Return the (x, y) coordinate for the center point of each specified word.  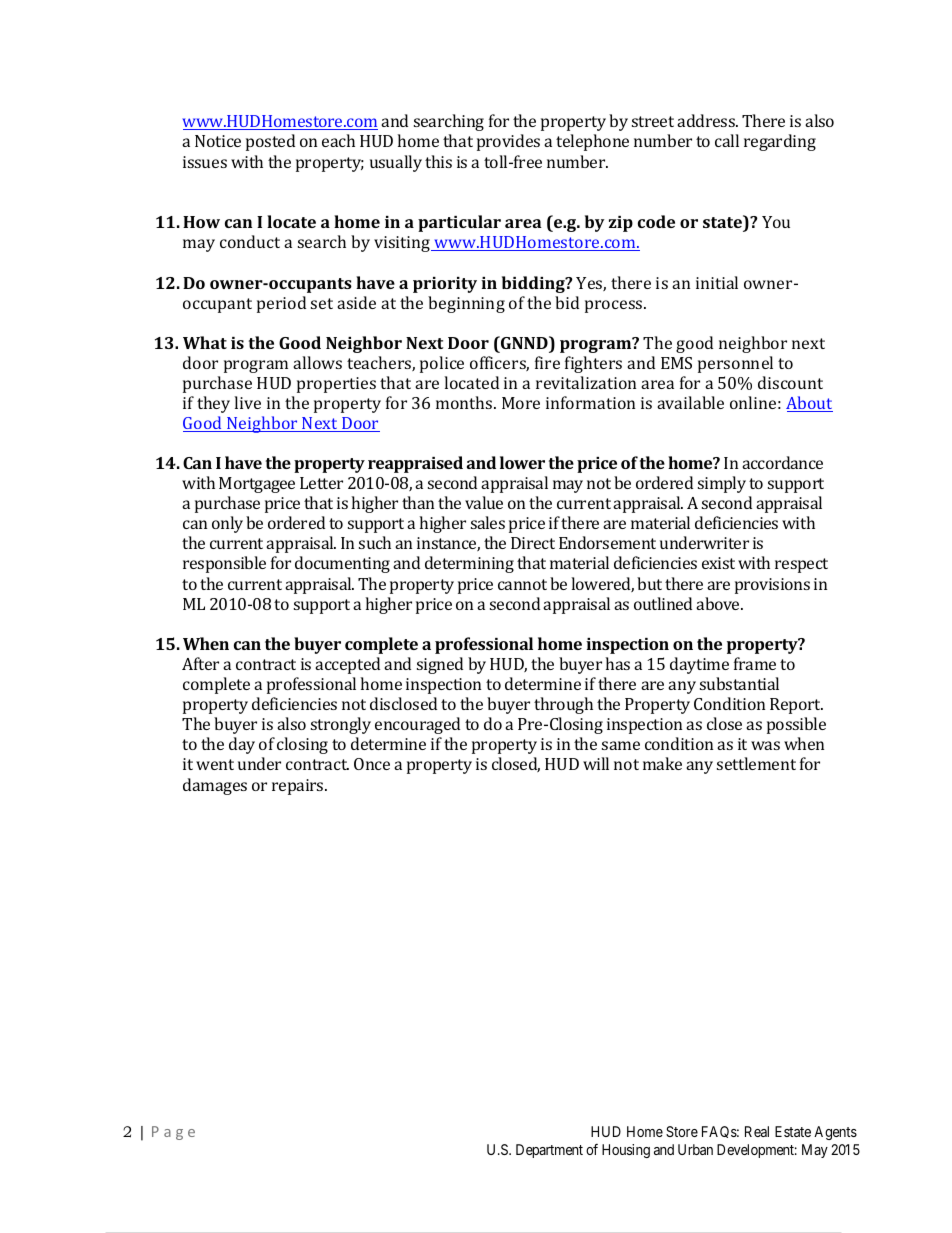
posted (270, 142)
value (484, 502)
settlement (756, 763)
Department (549, 1151)
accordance (782, 462)
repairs (299, 787)
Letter (321, 483)
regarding (780, 142)
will (596, 763)
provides (508, 142)
